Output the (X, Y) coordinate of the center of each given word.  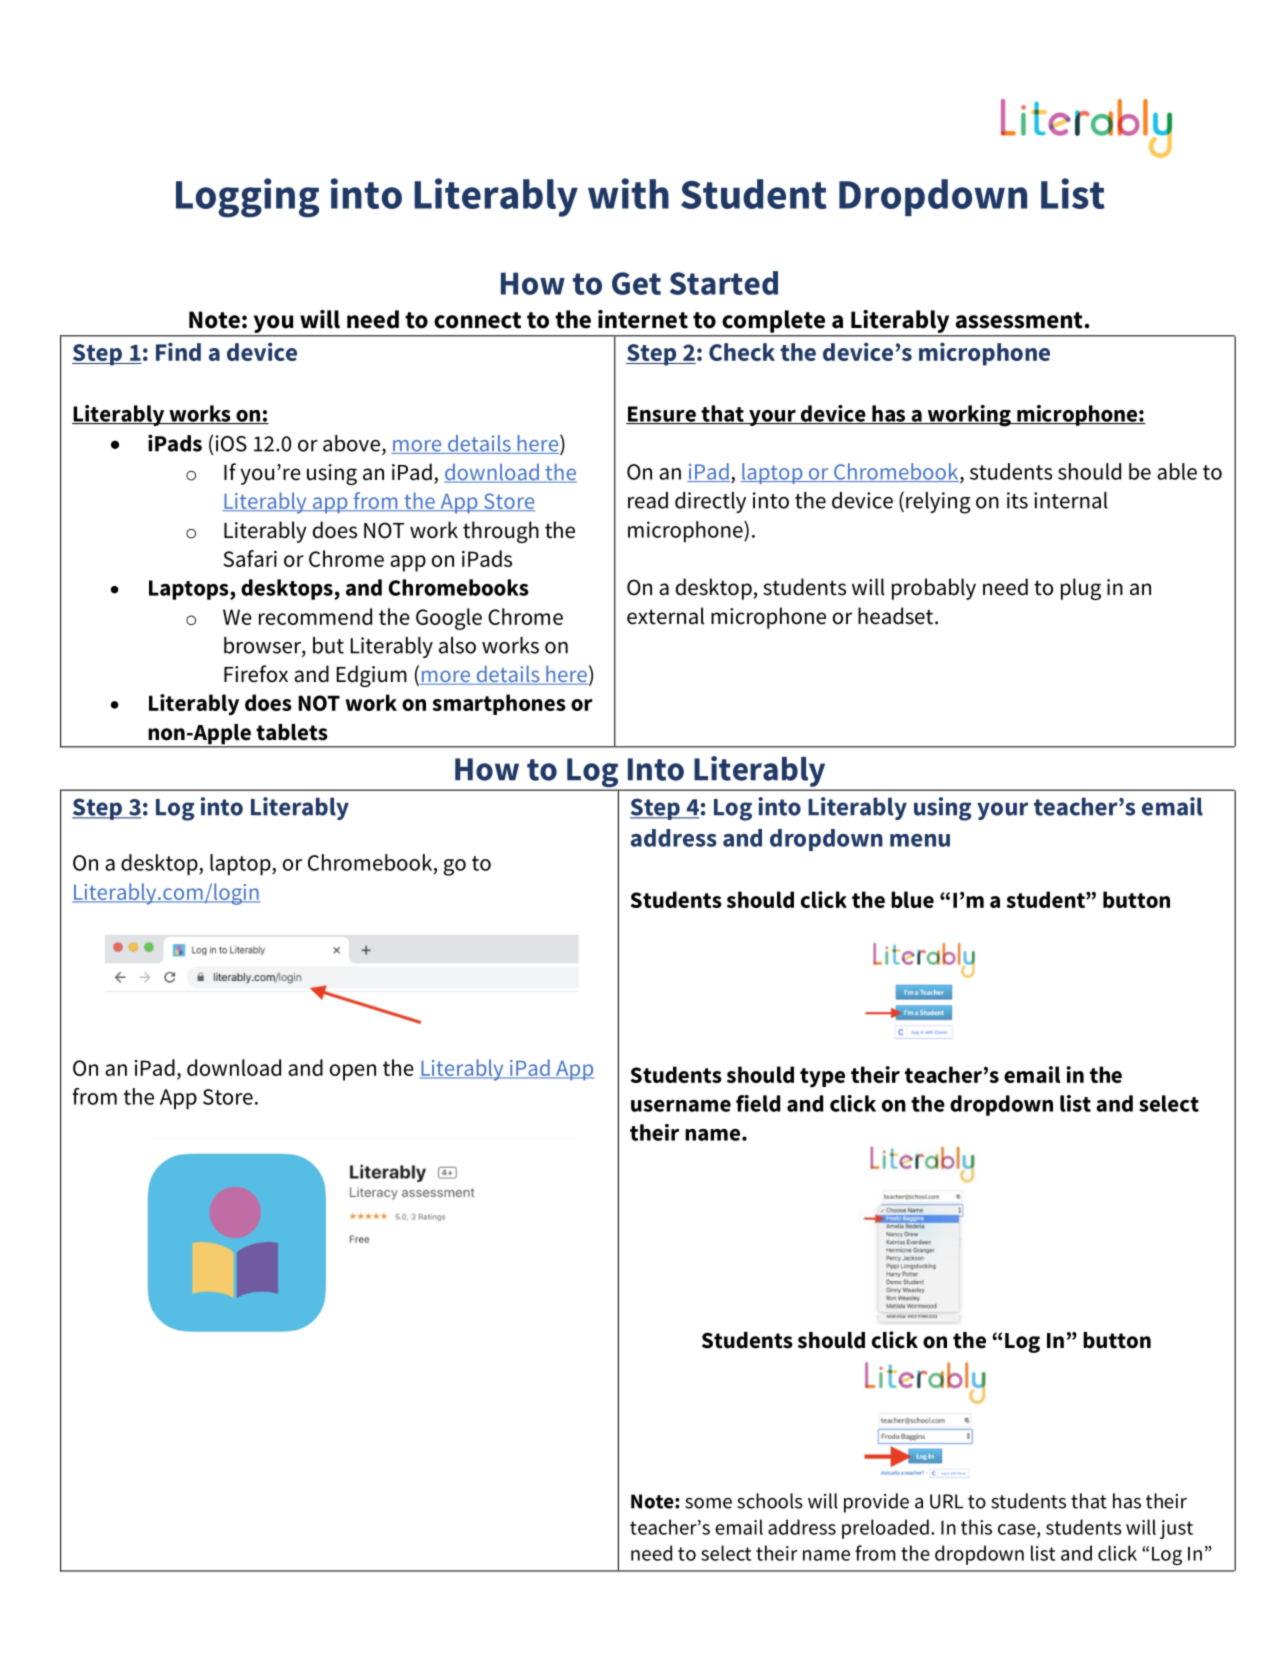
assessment (1019, 320)
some (708, 1503)
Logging (247, 198)
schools (770, 1501)
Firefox (256, 674)
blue (912, 899)
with (628, 193)
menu (920, 840)
